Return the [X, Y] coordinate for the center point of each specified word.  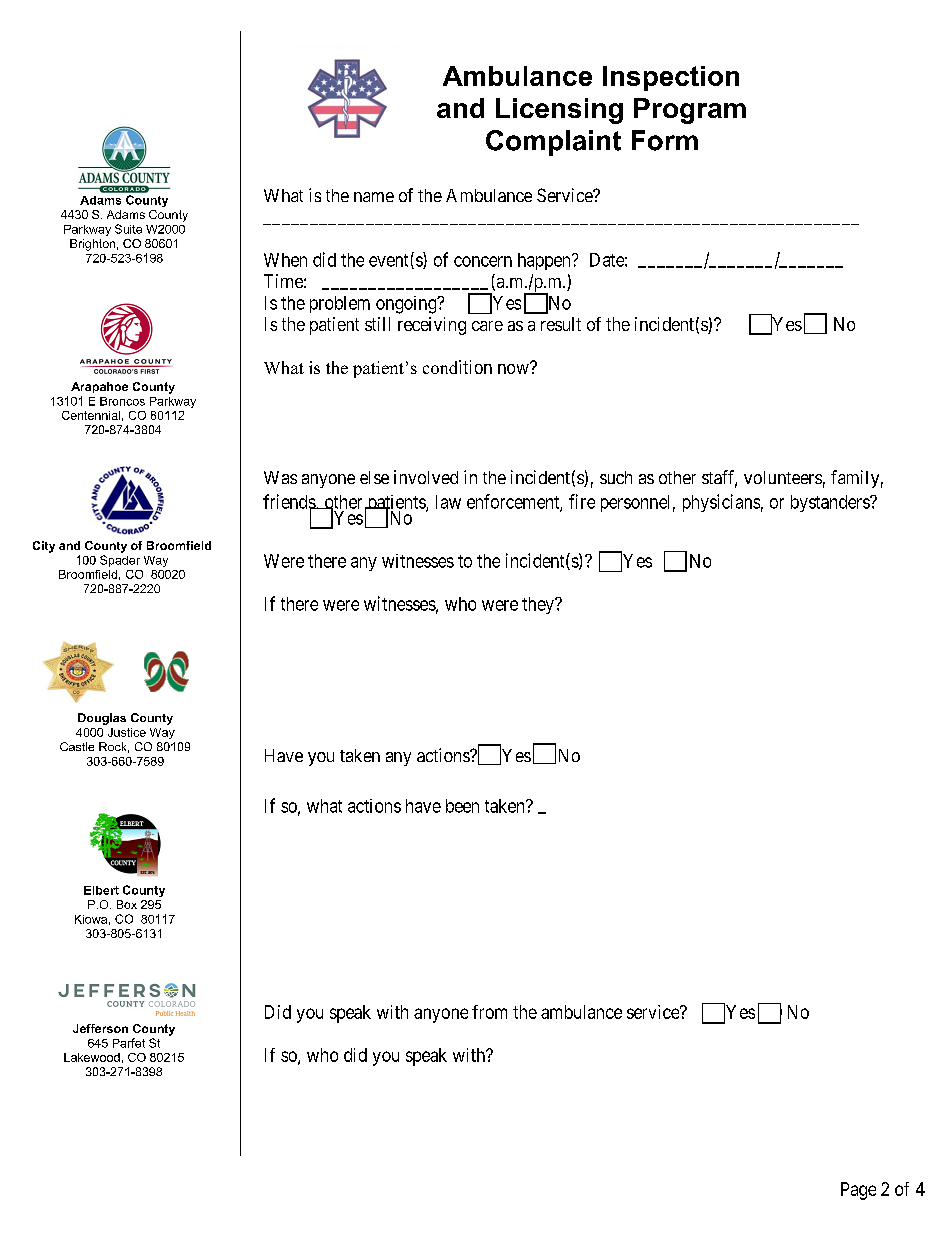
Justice [127, 732]
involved [426, 477]
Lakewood [92, 1057]
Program [690, 111]
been [462, 806]
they [539, 605]
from [489, 1012]
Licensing [559, 111]
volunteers [783, 477]
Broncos [122, 401]
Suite [128, 229]
